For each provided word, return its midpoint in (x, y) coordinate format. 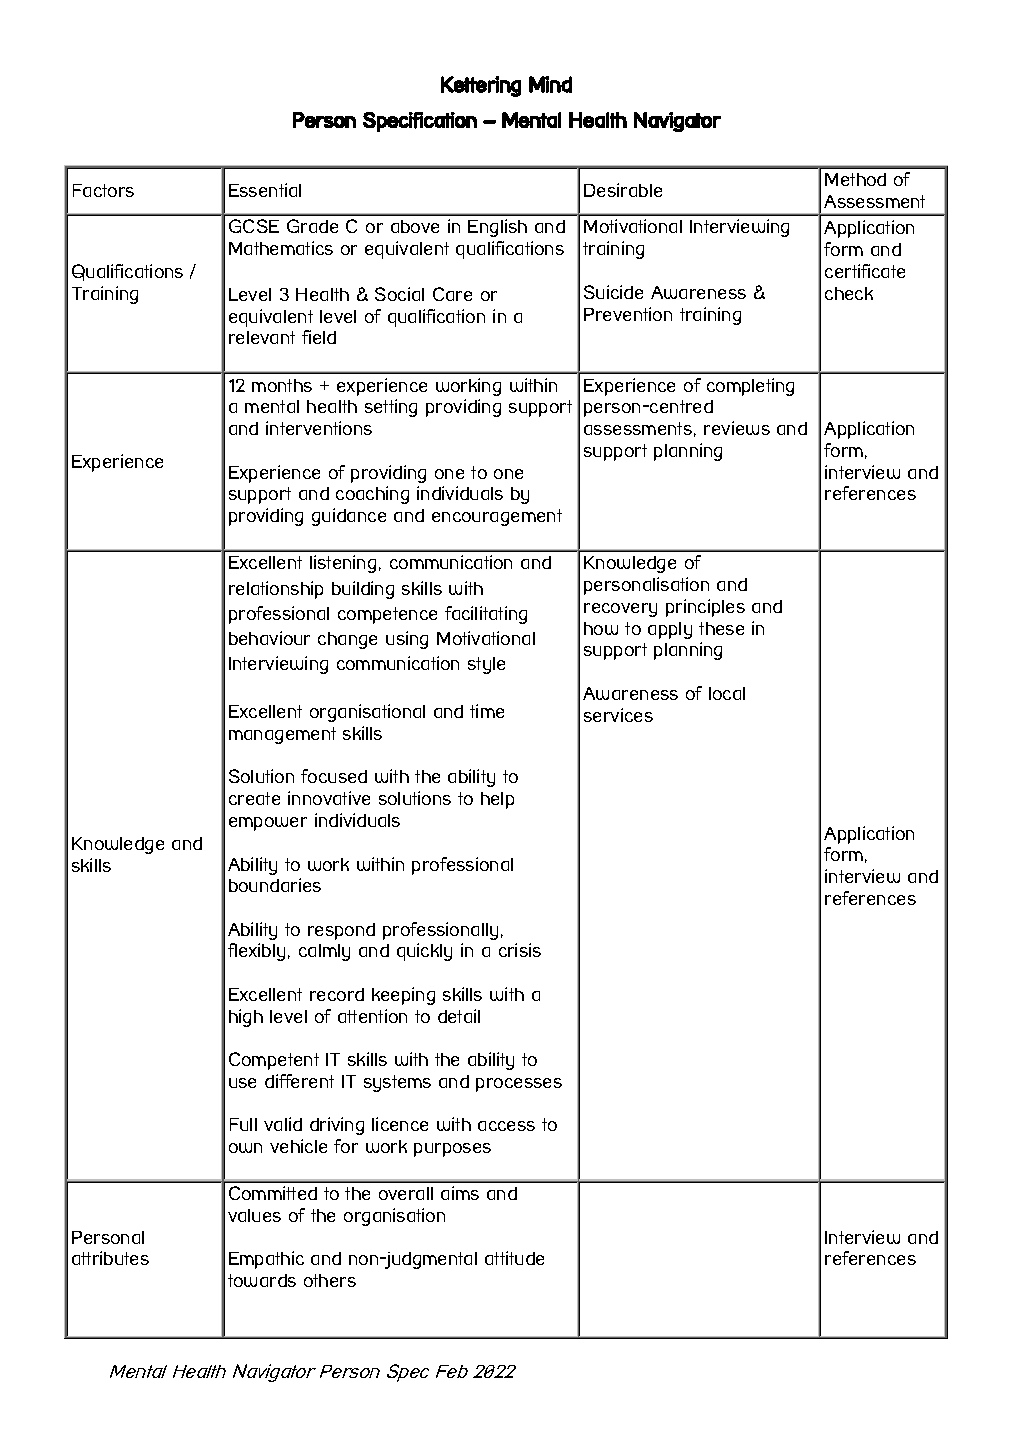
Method (855, 179)
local (727, 693)
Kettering (481, 86)
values (254, 1215)
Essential (265, 190)
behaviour (269, 638)
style (486, 665)
